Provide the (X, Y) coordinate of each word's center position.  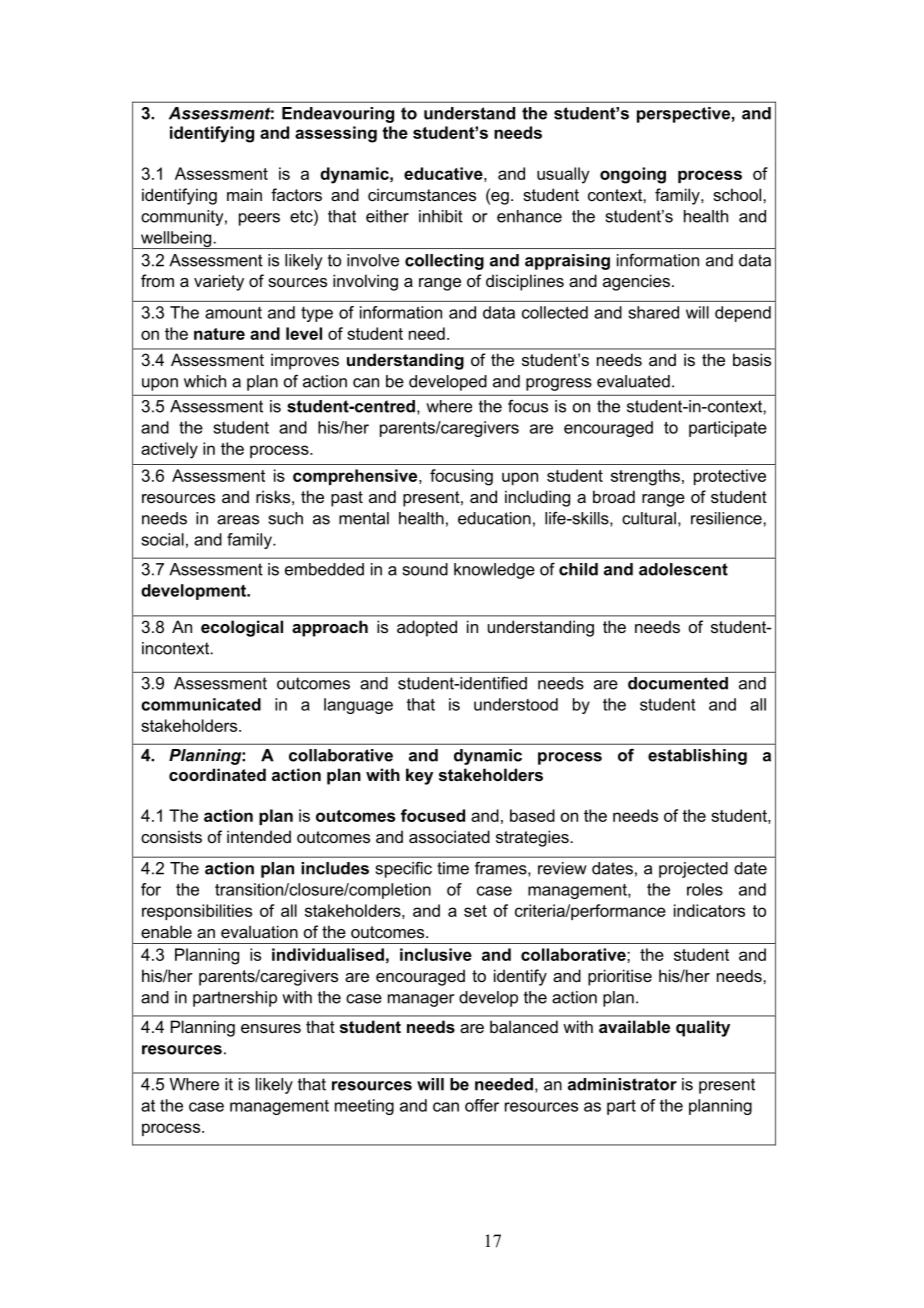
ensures (271, 1028)
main (244, 194)
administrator (622, 1084)
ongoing (633, 175)
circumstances (422, 194)
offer (482, 1105)
